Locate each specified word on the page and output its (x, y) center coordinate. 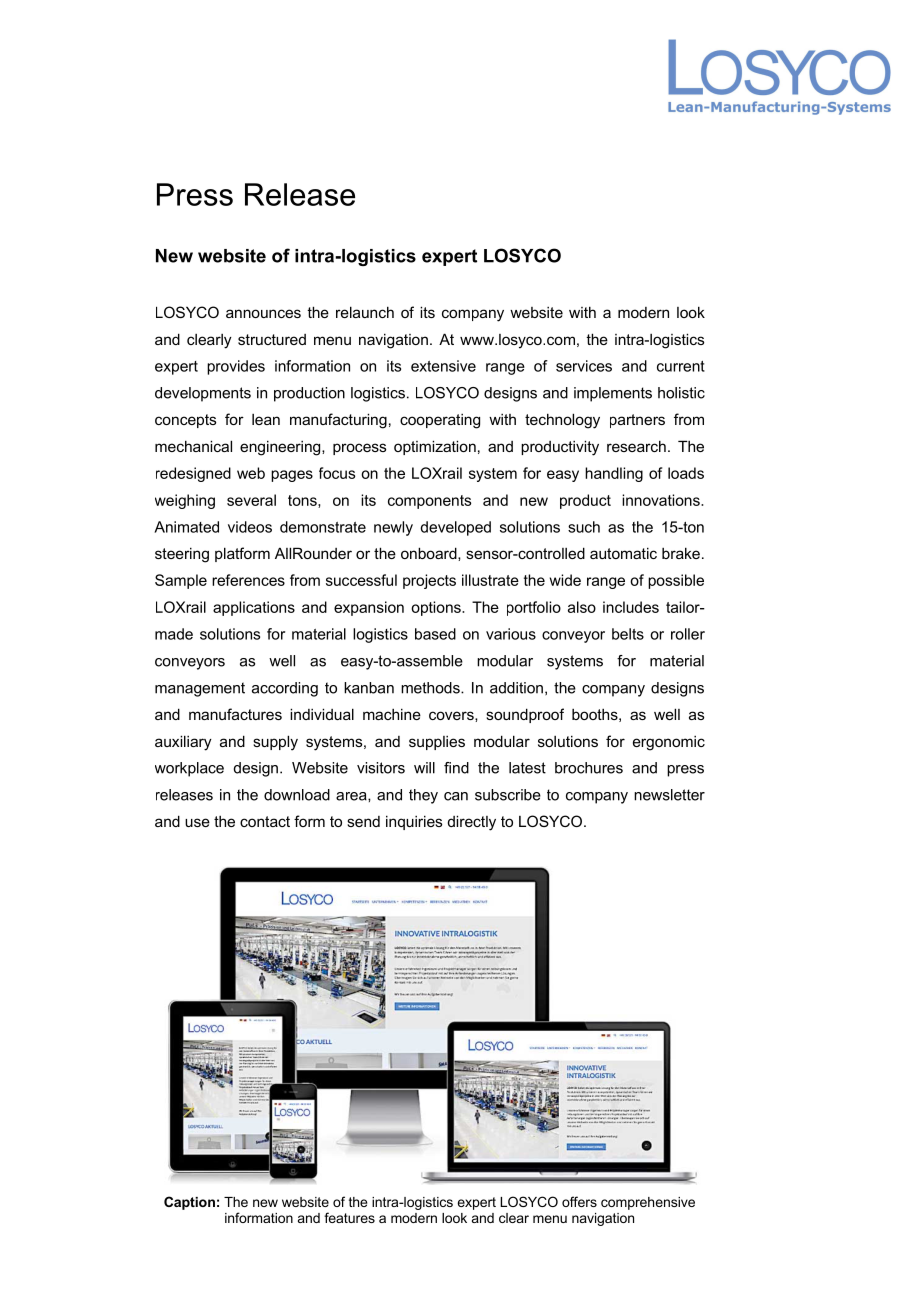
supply (275, 743)
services (584, 366)
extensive (443, 366)
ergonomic (669, 743)
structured (272, 339)
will (424, 768)
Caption (189, 1203)
